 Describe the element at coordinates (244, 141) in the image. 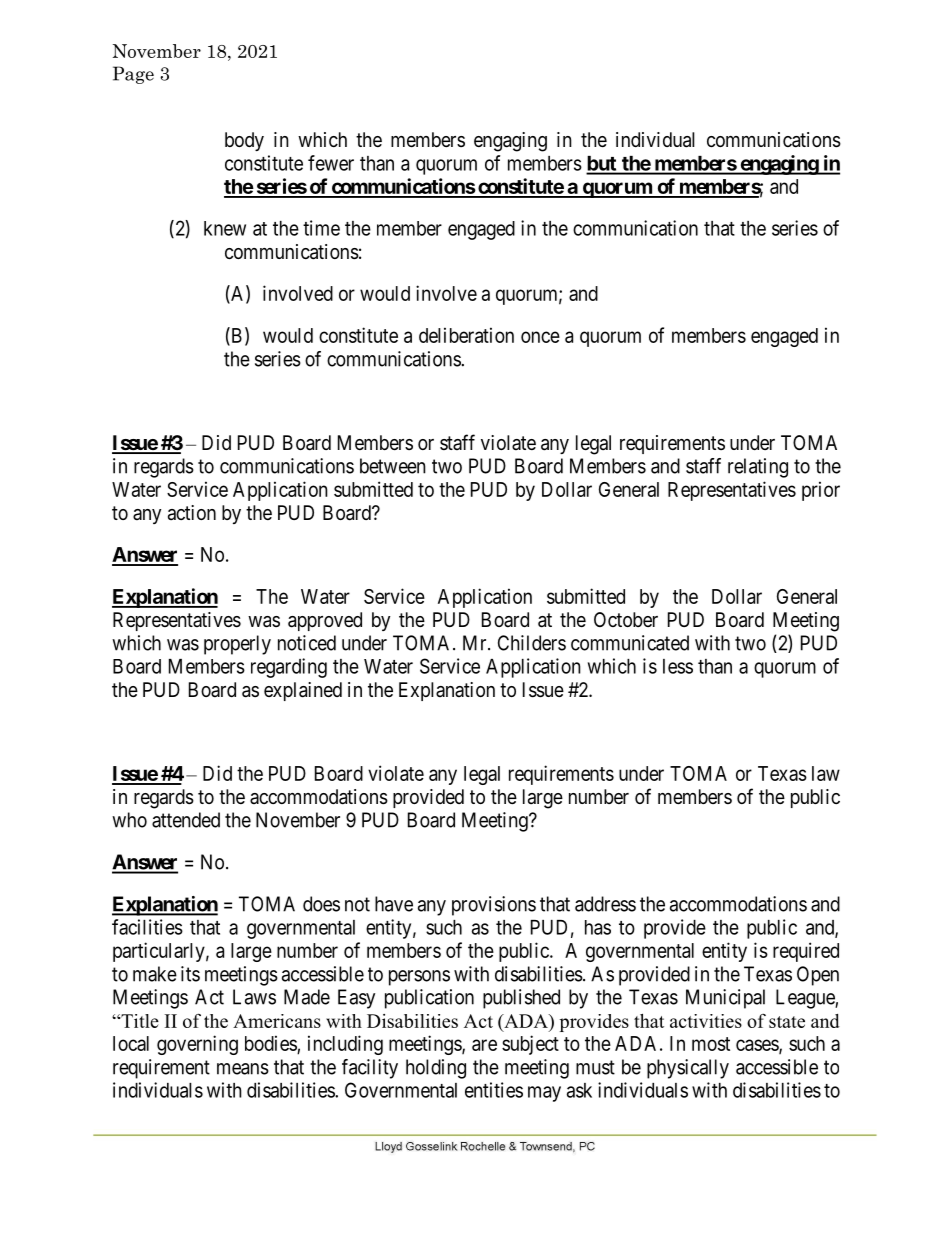

I see `body` at that location.
